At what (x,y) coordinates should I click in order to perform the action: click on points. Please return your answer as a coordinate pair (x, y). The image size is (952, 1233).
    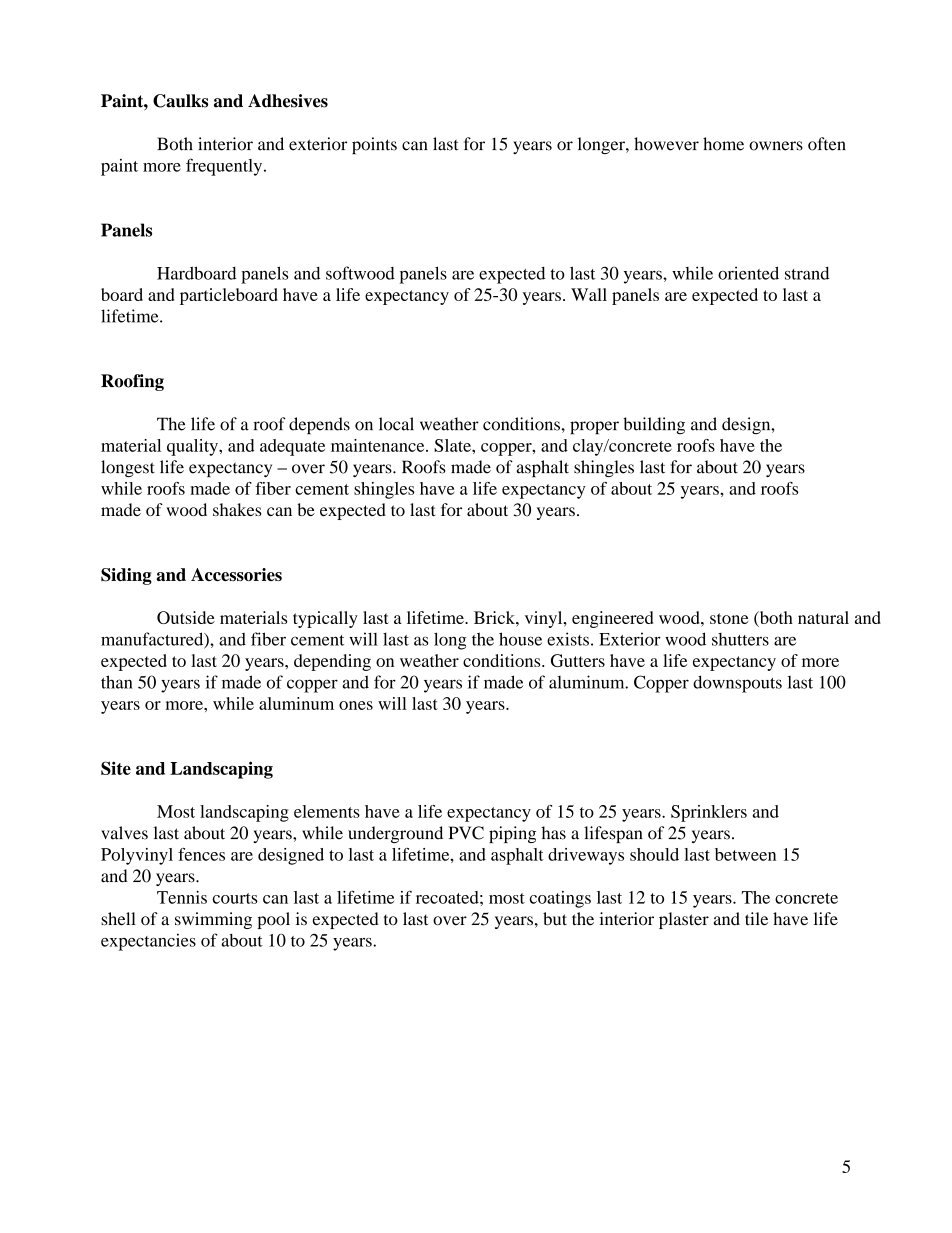
    Looking at the image, I should click on (374, 145).
